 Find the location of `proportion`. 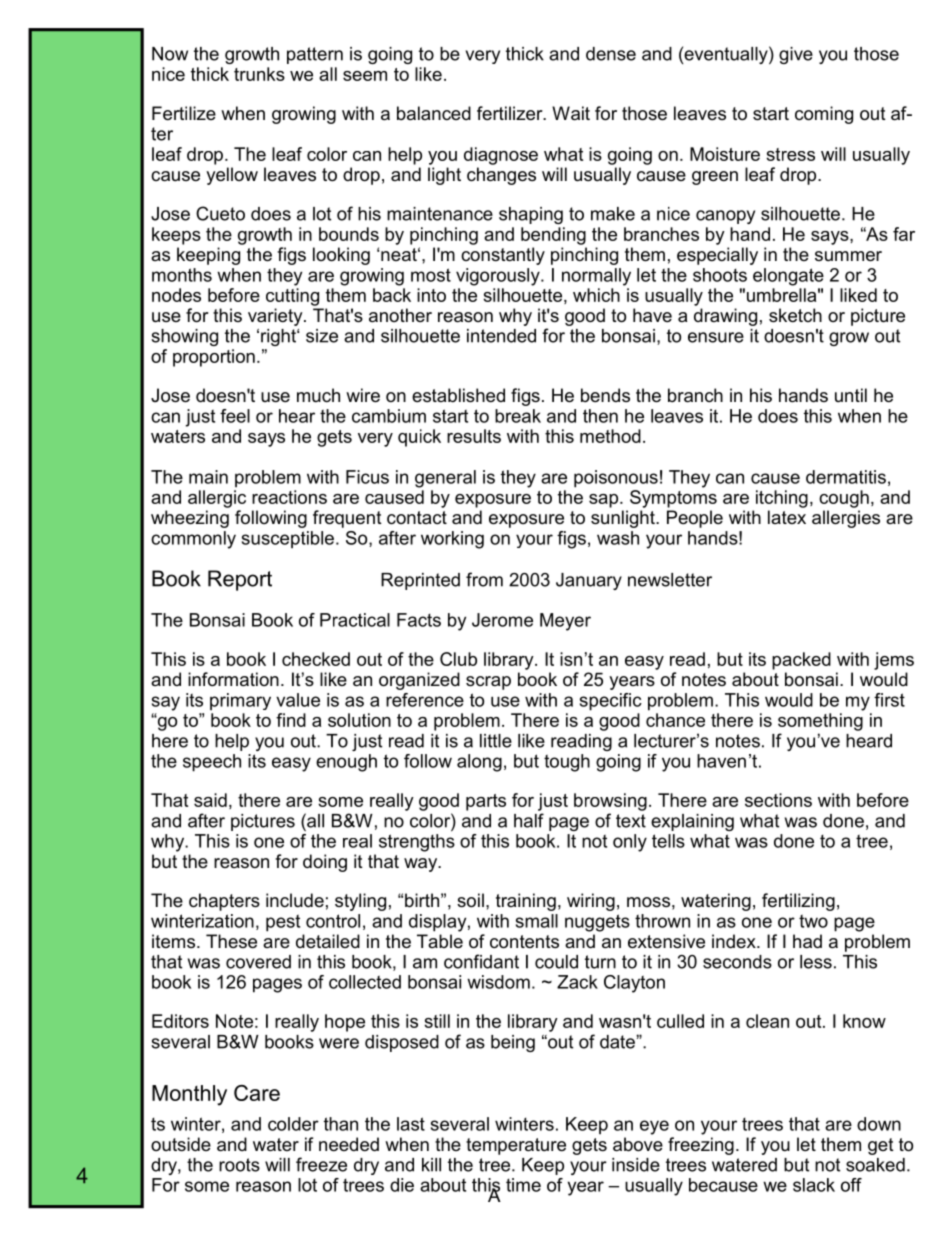

proportion is located at coordinates (214, 358).
